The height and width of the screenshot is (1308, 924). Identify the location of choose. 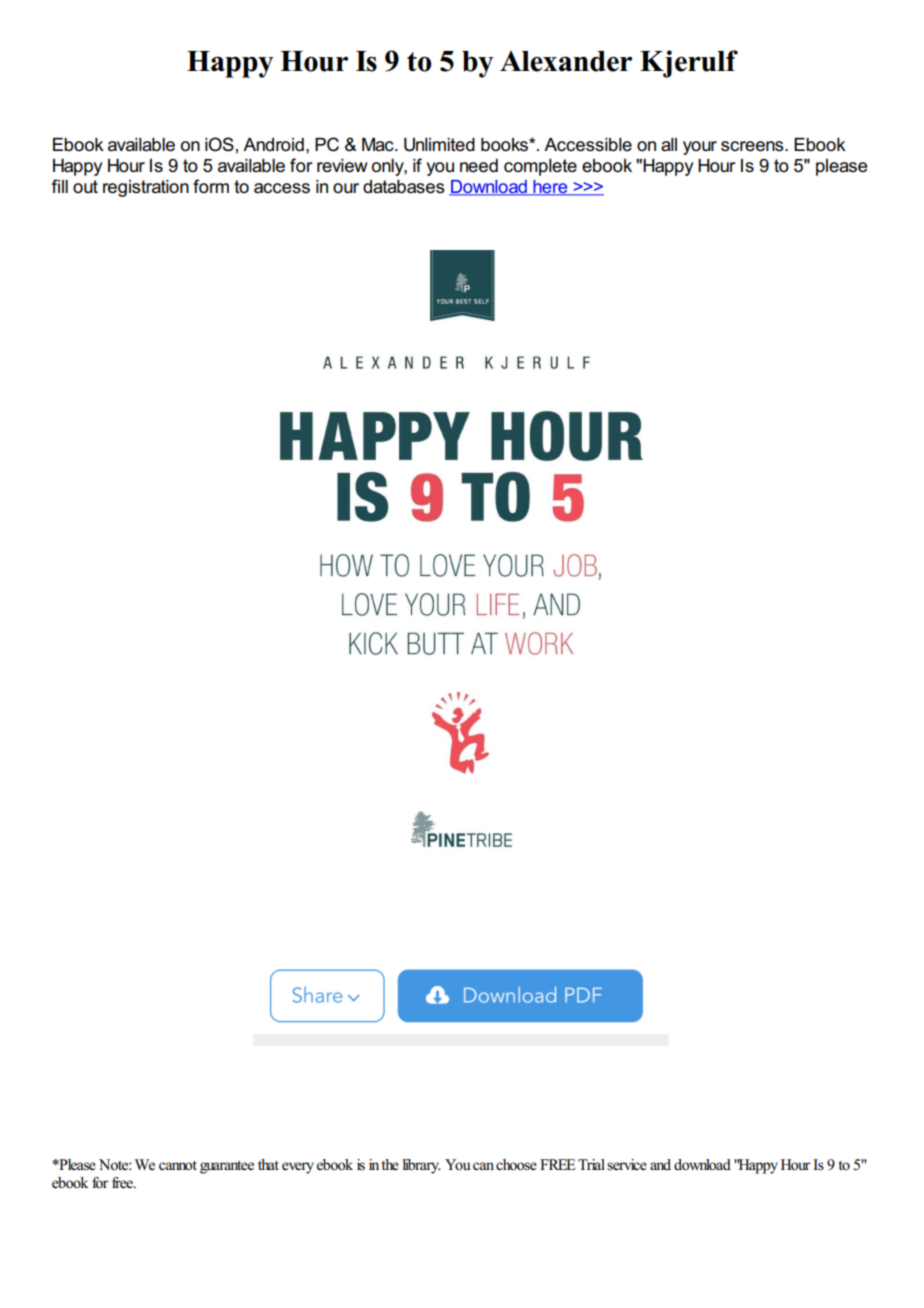
(516, 1165).
